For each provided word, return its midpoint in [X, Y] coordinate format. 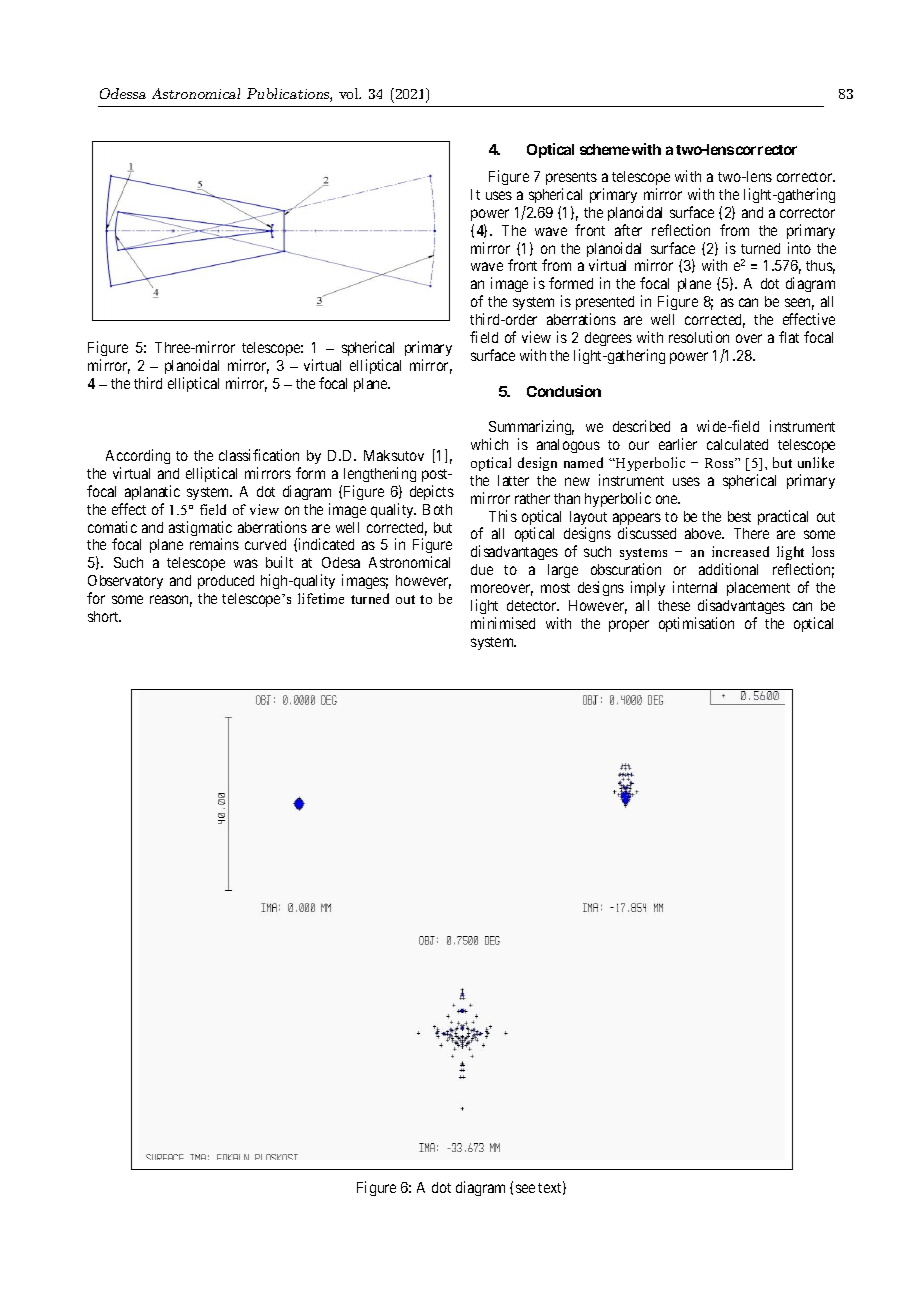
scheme [605, 149]
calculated [737, 444]
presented [605, 303]
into [799, 248]
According [138, 456]
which [489, 444]
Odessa [123, 93]
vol [350, 93]
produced [226, 582]
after [628, 230]
